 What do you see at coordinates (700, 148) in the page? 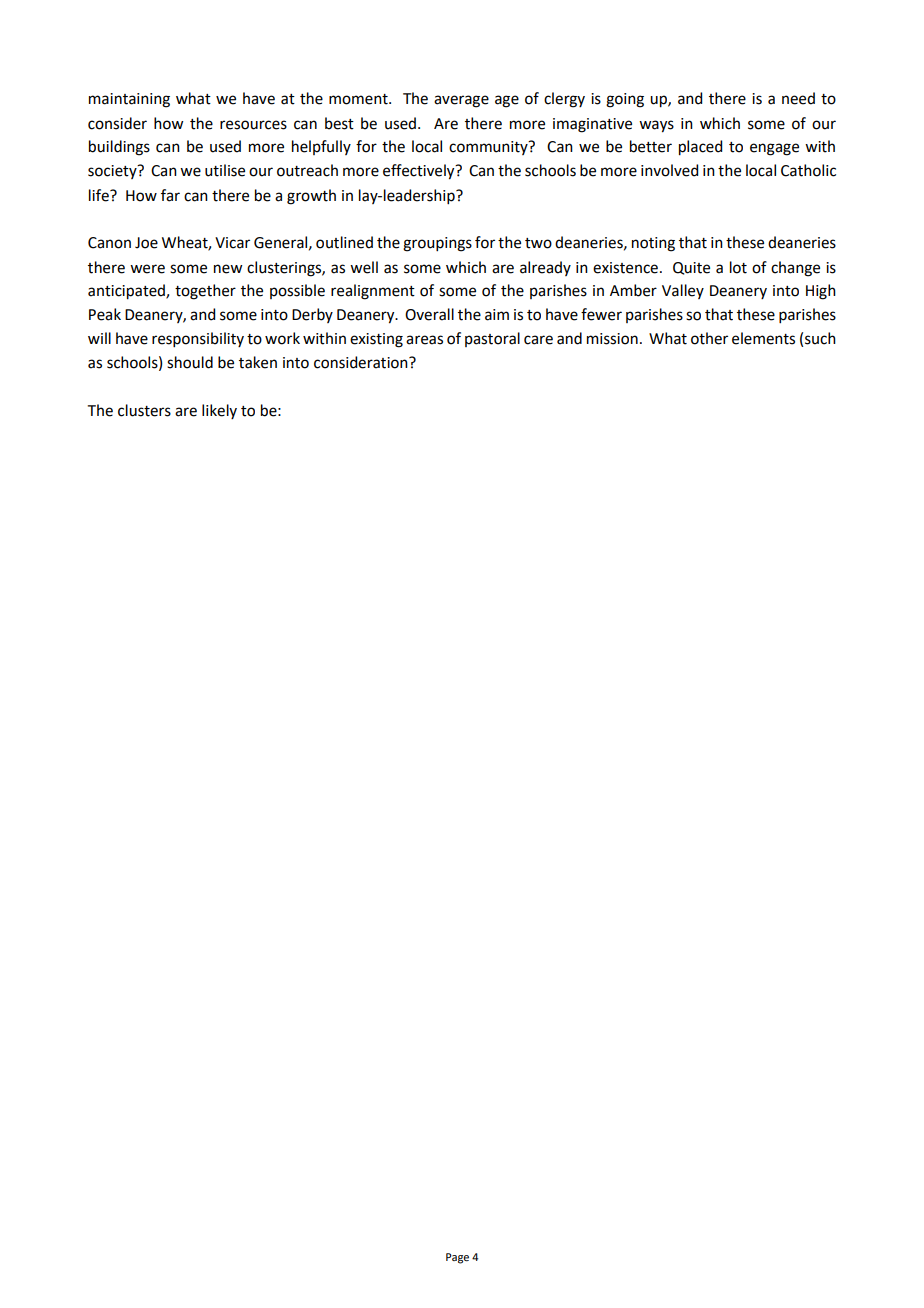
I see `placed` at bounding box center [700, 148].
